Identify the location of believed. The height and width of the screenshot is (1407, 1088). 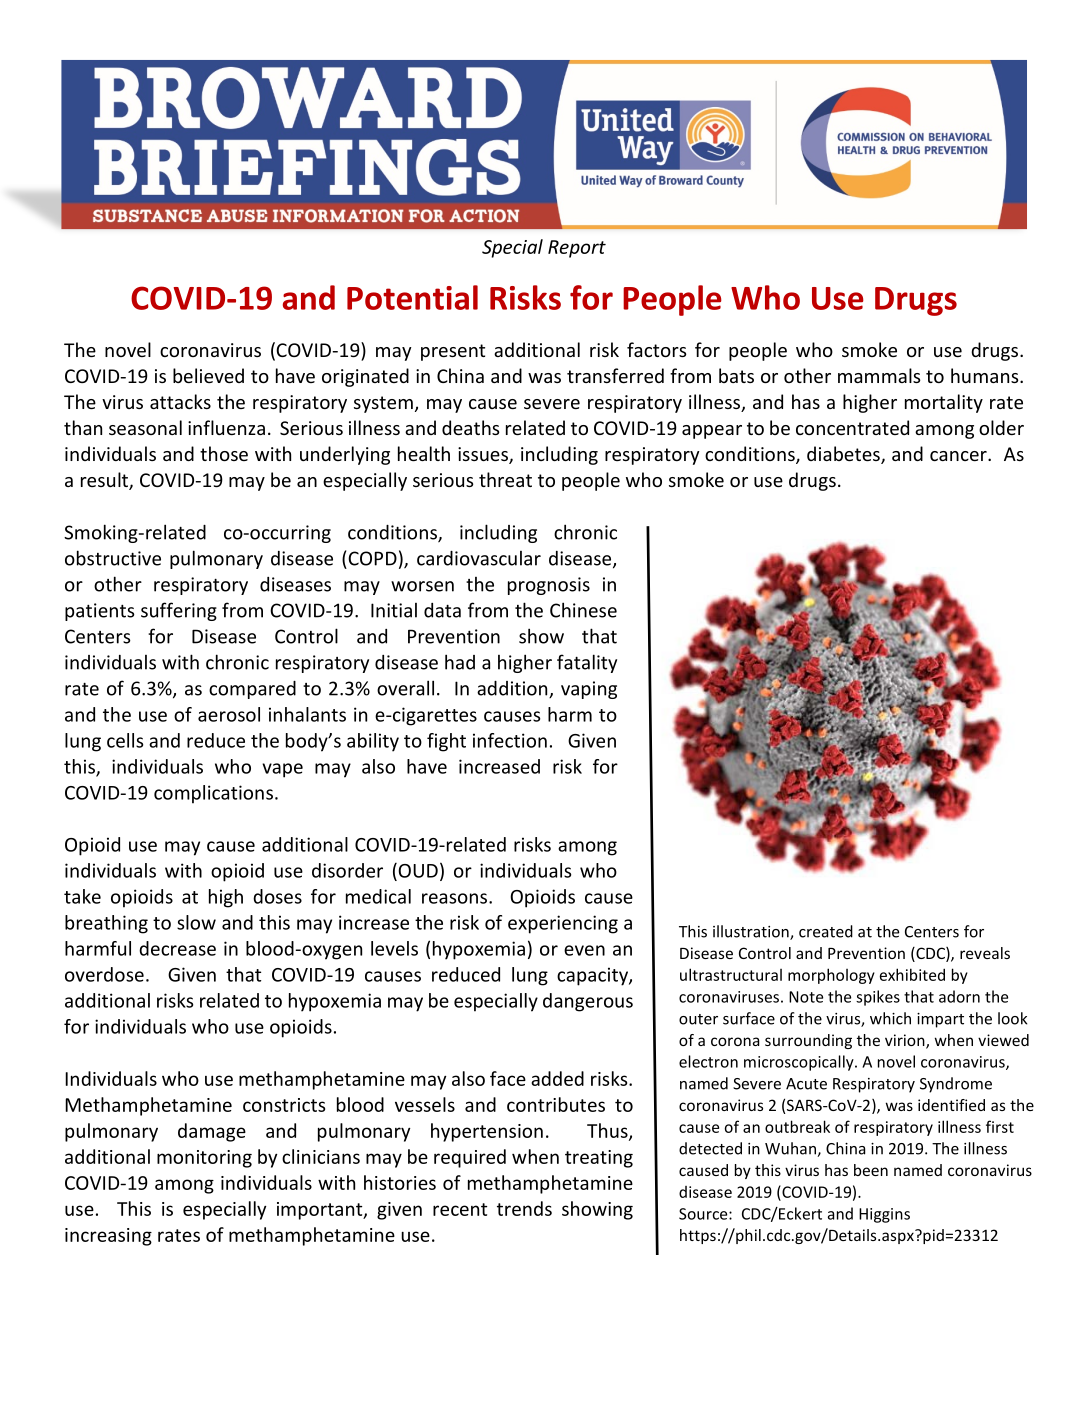
(208, 375).
